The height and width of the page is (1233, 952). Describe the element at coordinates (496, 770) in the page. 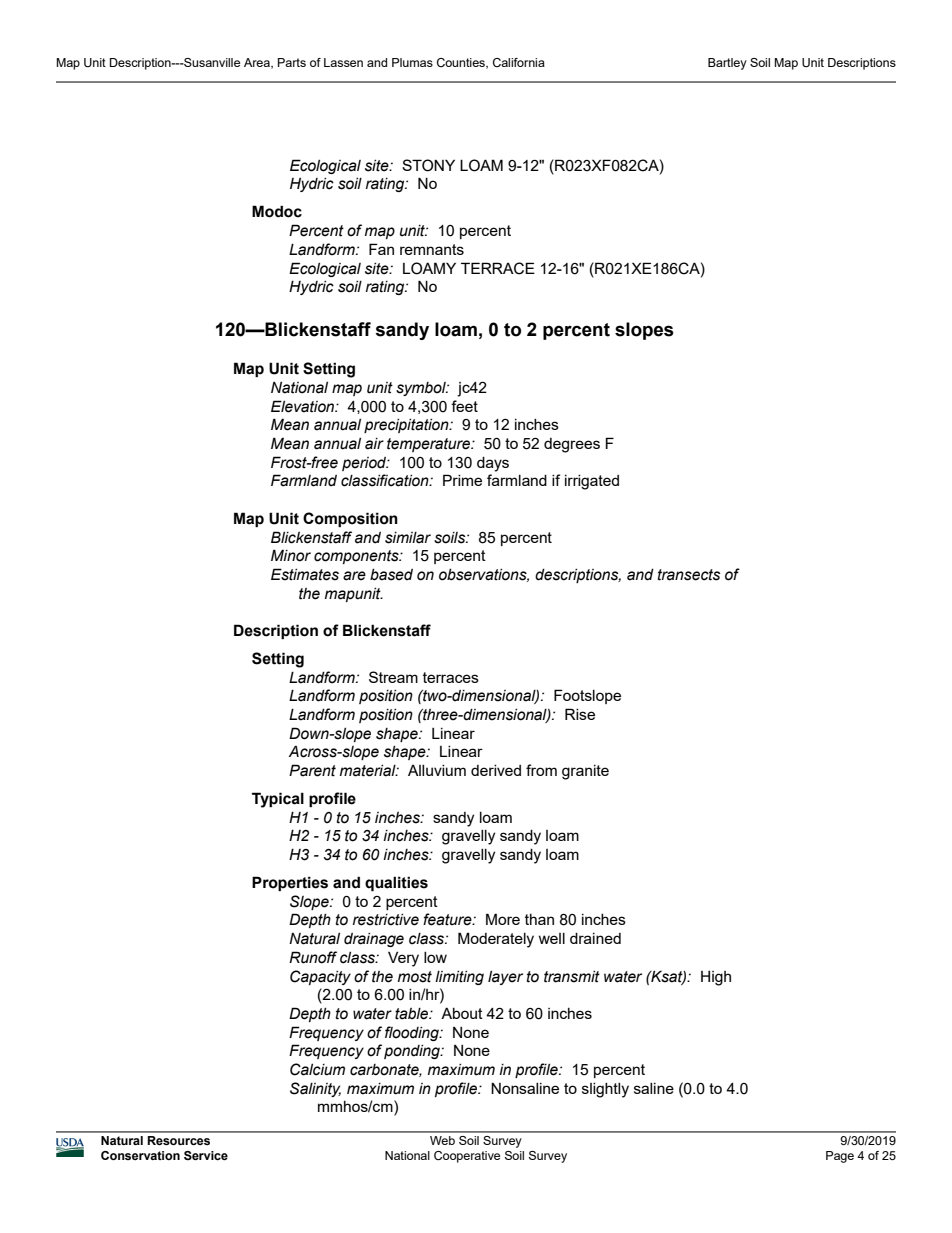

I see `derived` at that location.
